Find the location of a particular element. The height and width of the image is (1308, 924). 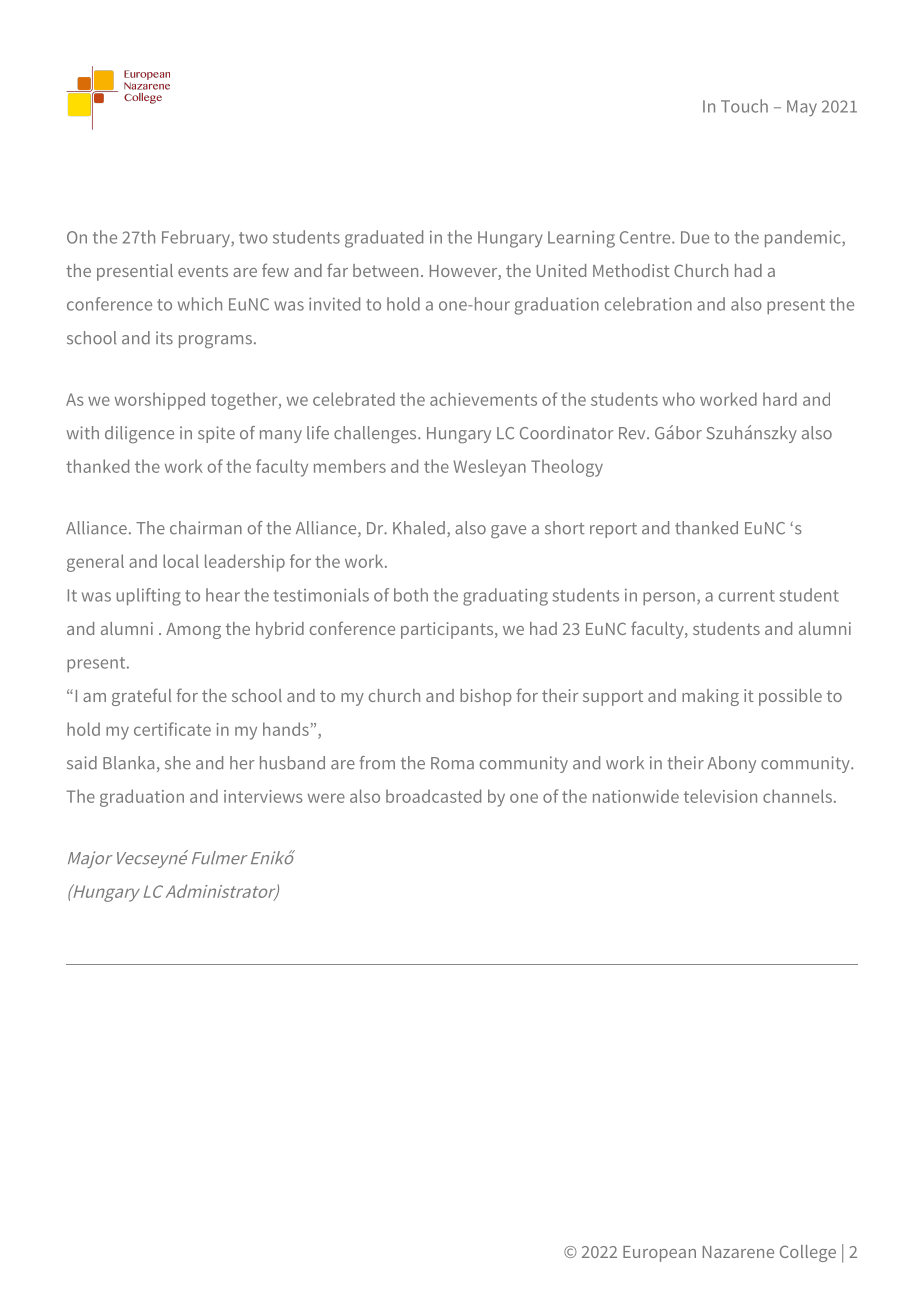

participants is located at coordinates (448, 630).
